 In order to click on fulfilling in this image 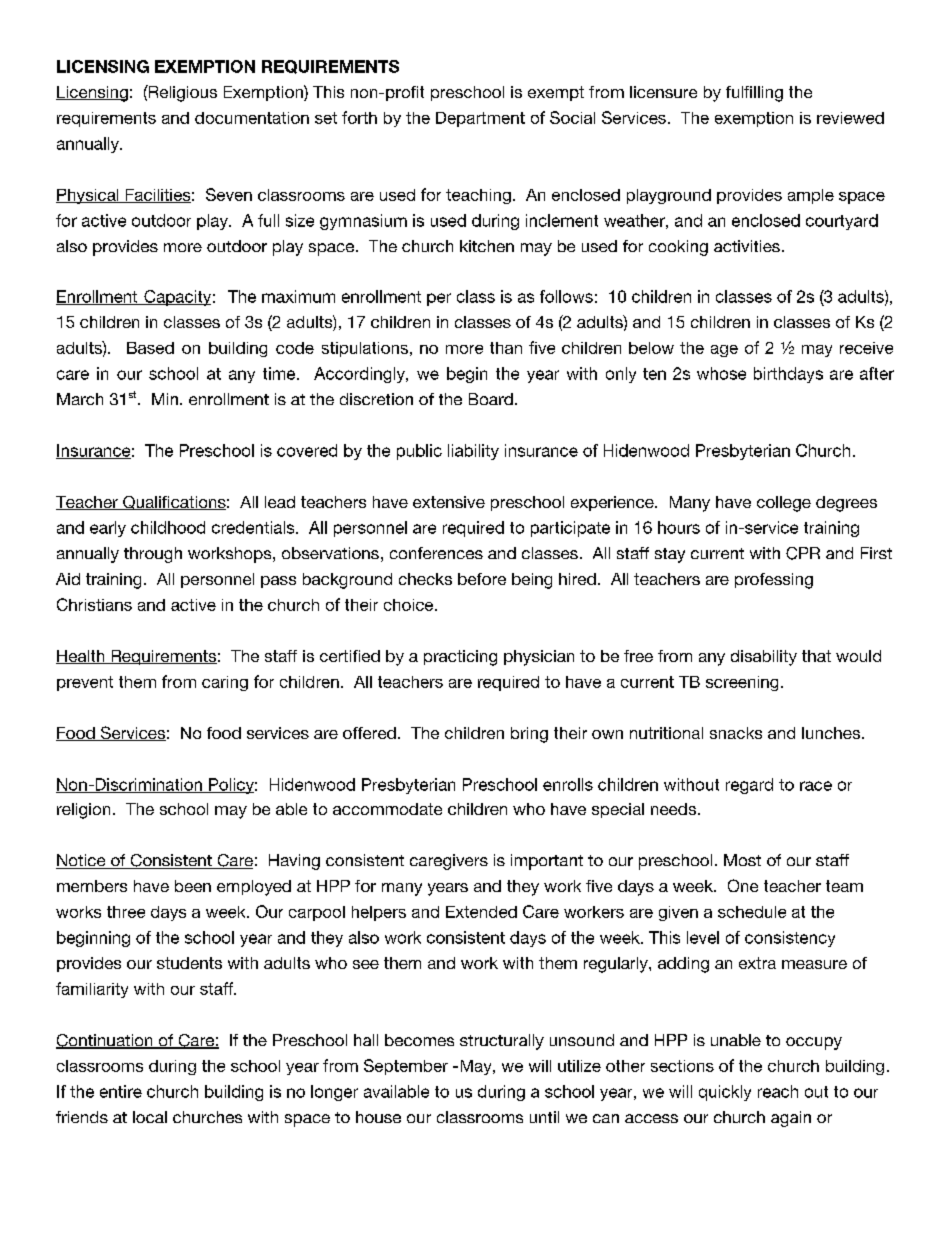, I will do `click(754, 94)`.
